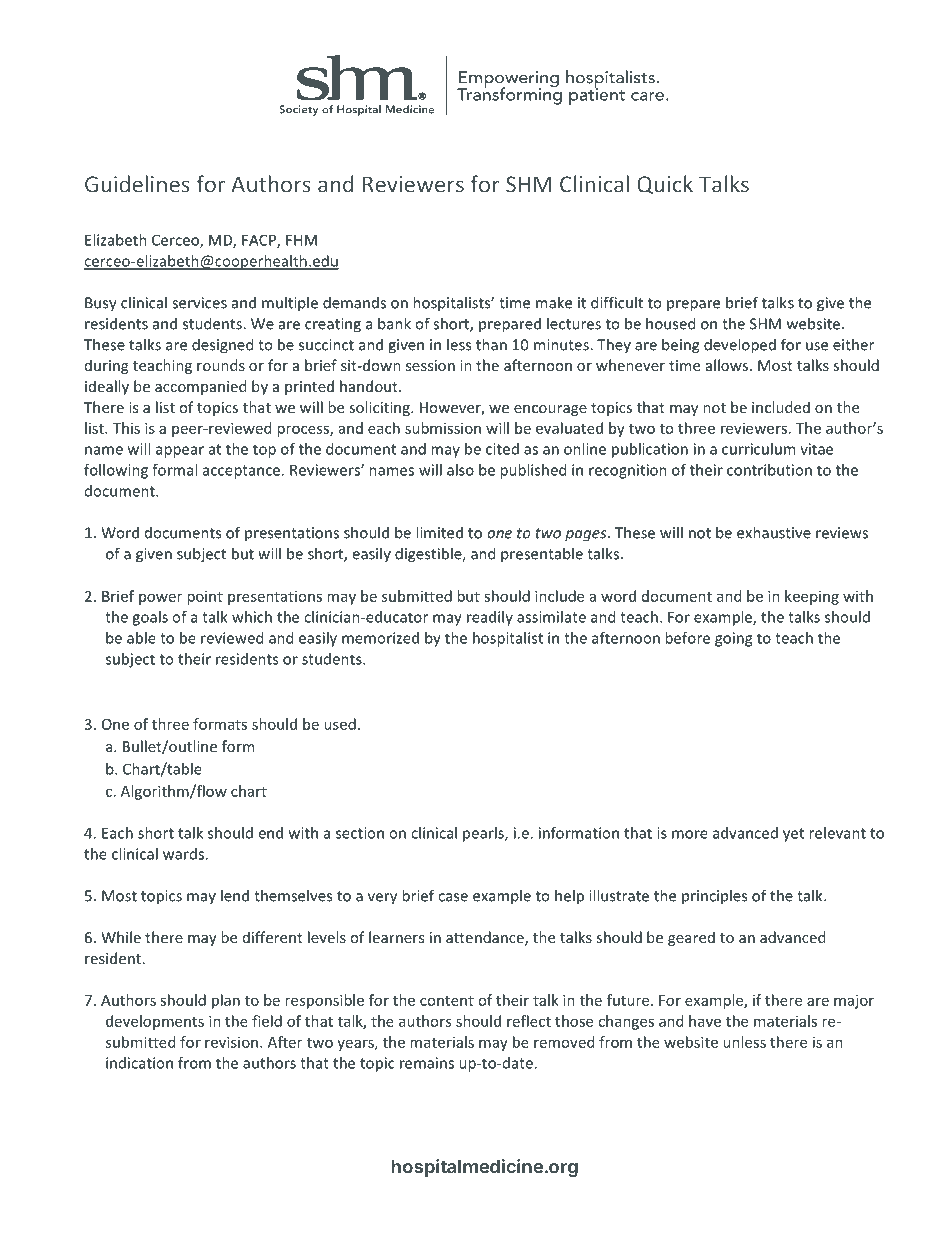 The image size is (952, 1233). I want to click on allows, so click(728, 365).
